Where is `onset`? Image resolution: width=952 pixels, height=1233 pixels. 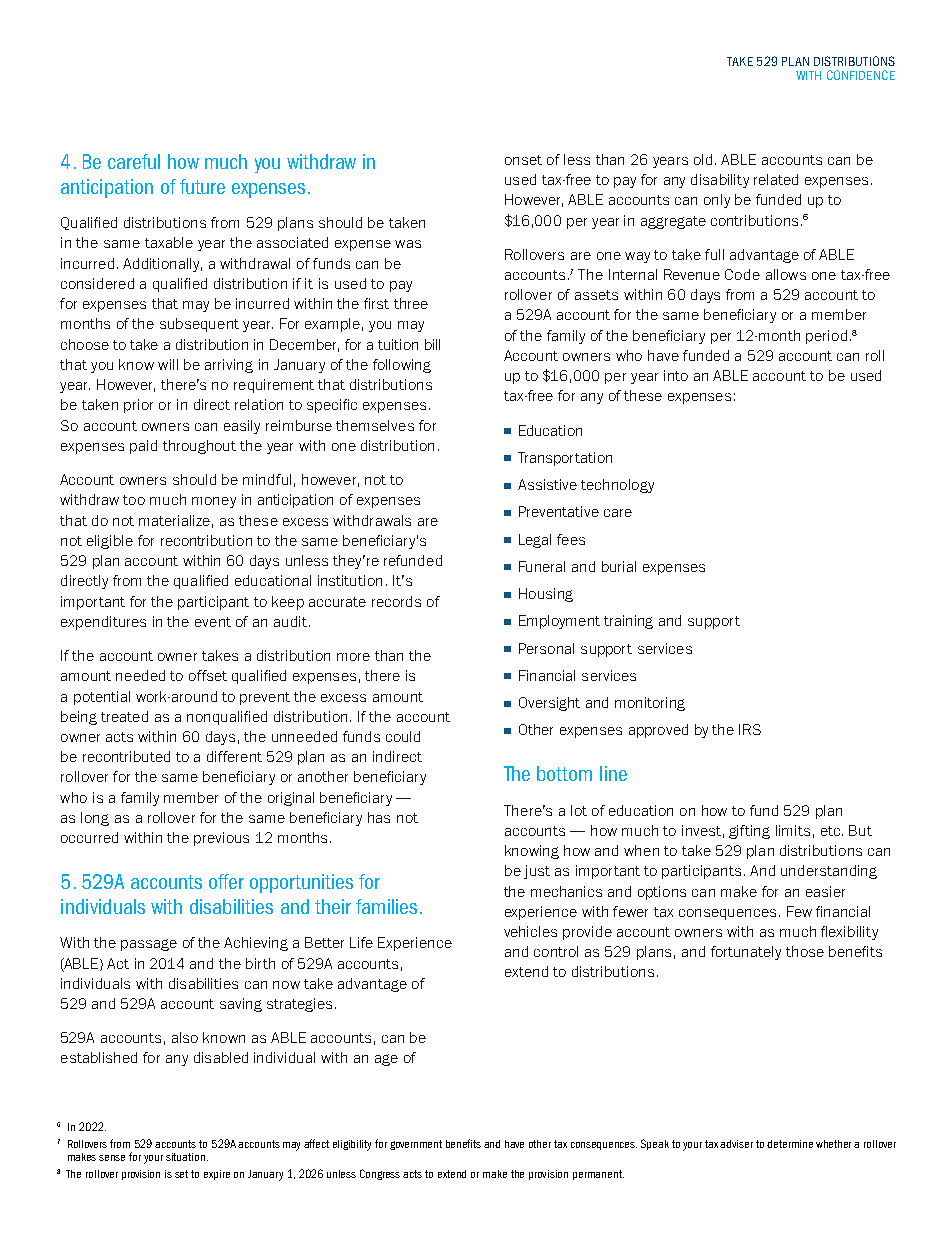 onset is located at coordinates (523, 160).
